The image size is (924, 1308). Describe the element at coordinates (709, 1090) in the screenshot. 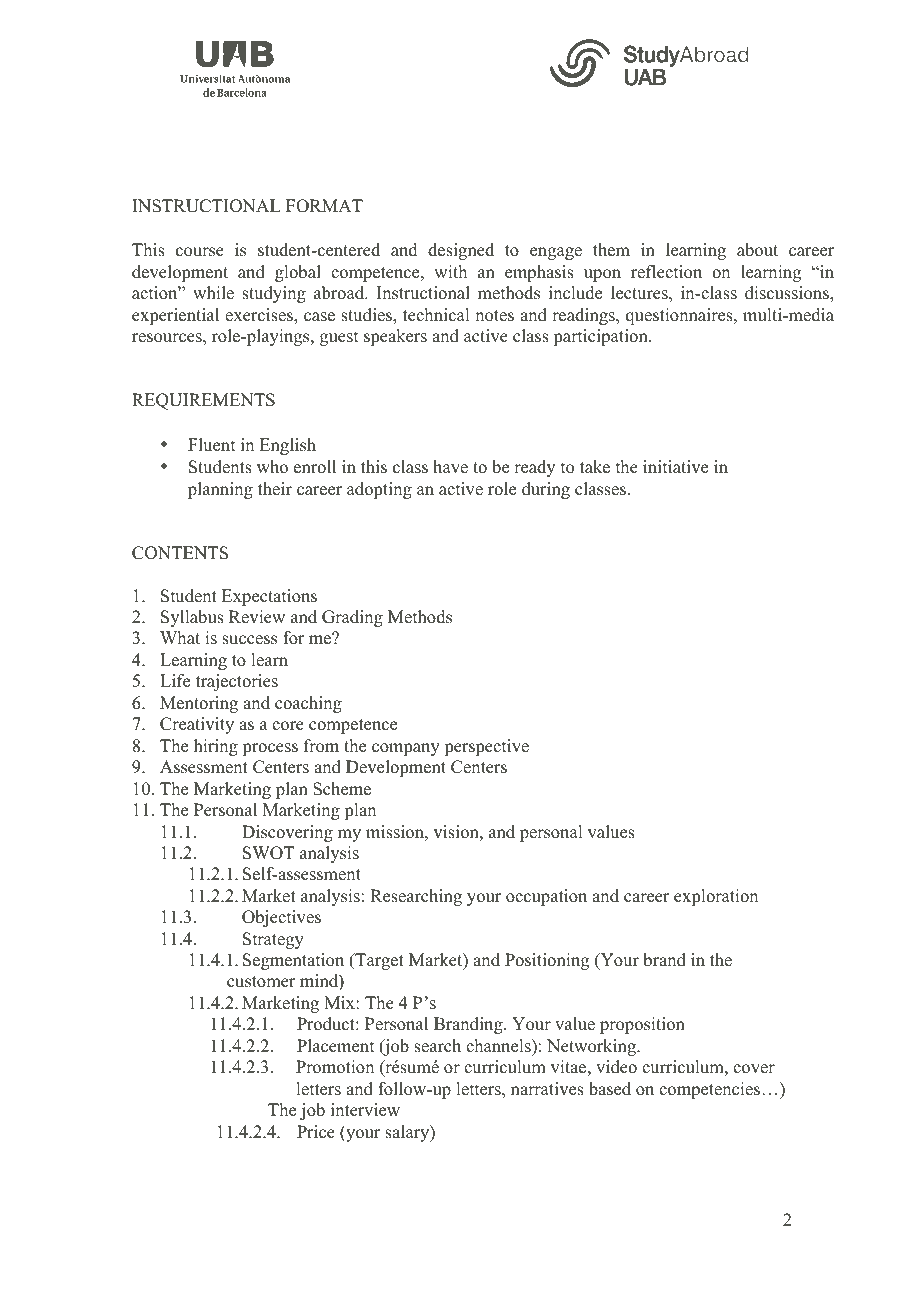

I see `competencies` at that location.
